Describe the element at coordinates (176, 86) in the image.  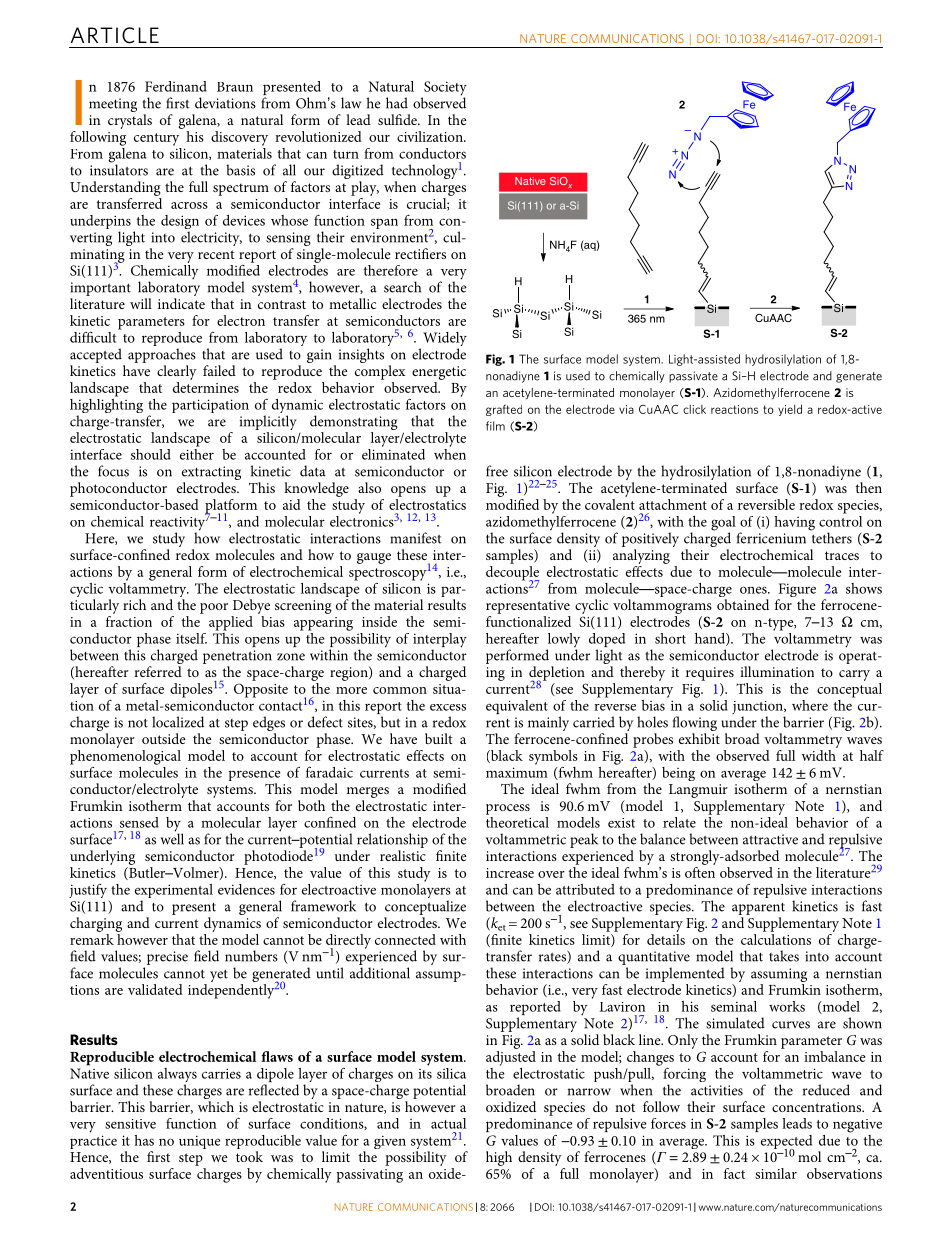
I see `Ferdinand` at that location.
